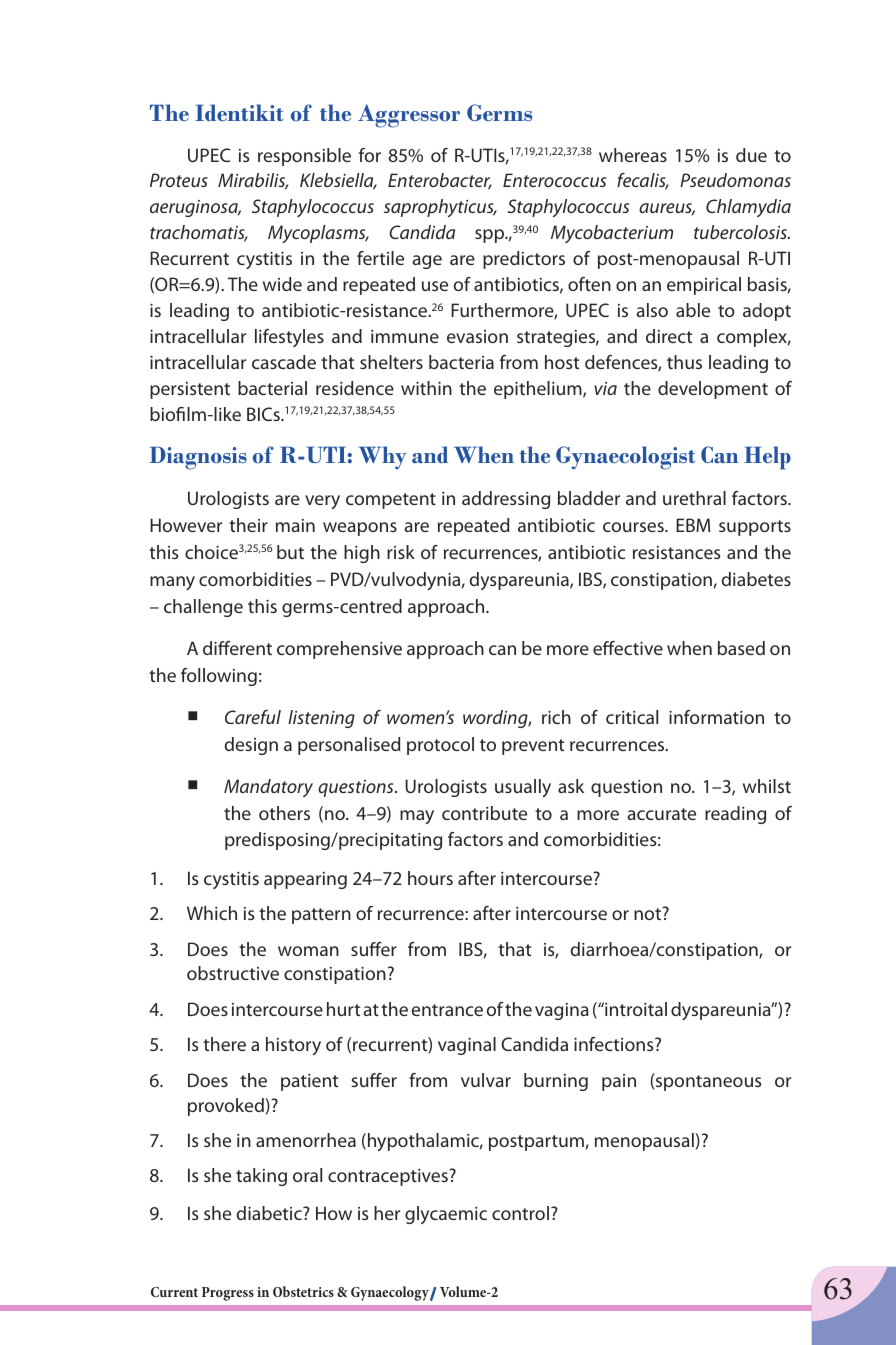 The height and width of the document is (1345, 896). What do you see at coordinates (228, 1294) in the document?
I see `Progress` at bounding box center [228, 1294].
